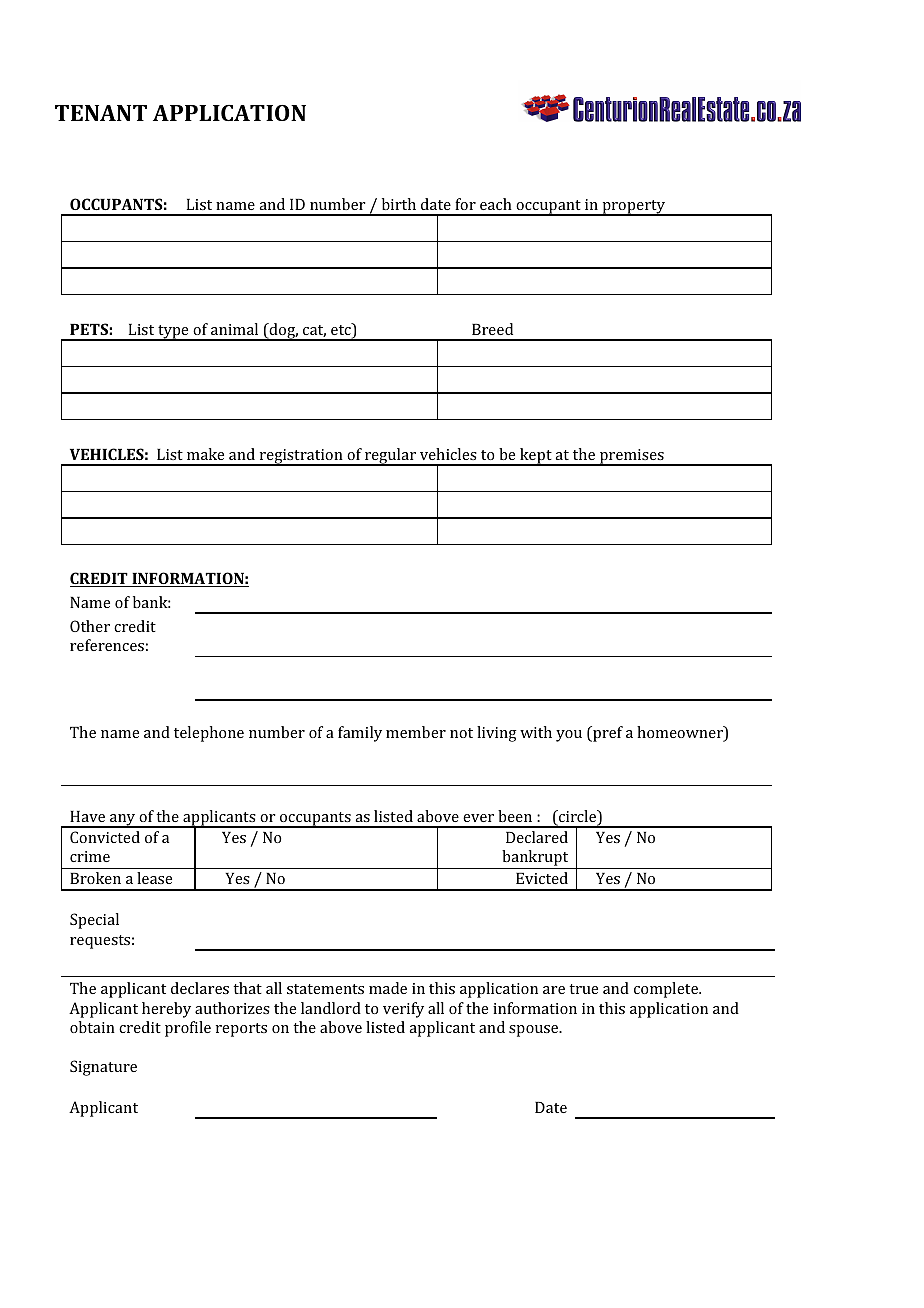 The height and width of the page is (1308, 924). I want to click on property, so click(634, 208).
